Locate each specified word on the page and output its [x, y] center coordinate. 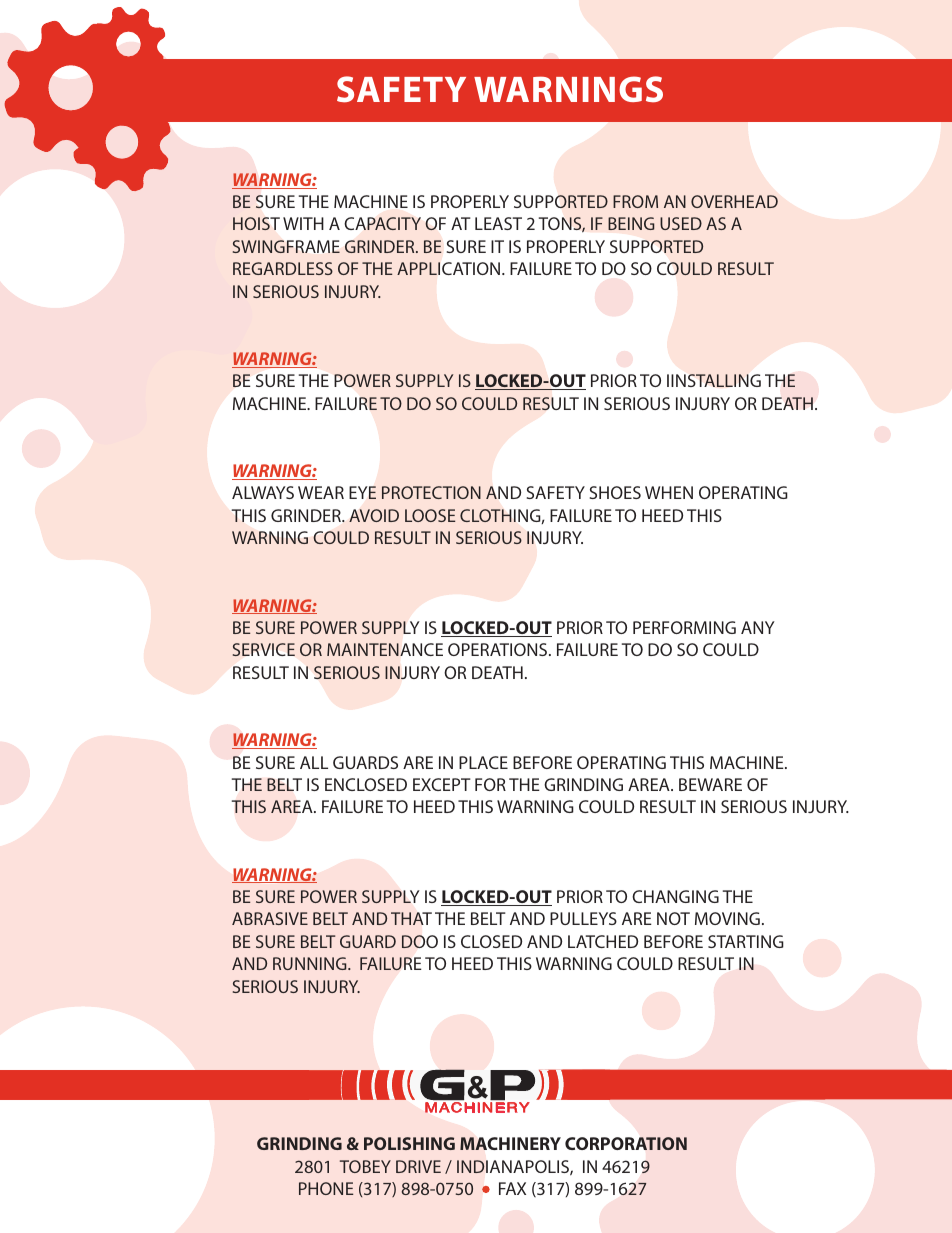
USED [681, 223]
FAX [512, 1188]
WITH [303, 223]
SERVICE [264, 649]
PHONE [326, 1188]
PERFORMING [684, 627]
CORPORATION [626, 1144]
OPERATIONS [499, 649]
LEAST [498, 223]
